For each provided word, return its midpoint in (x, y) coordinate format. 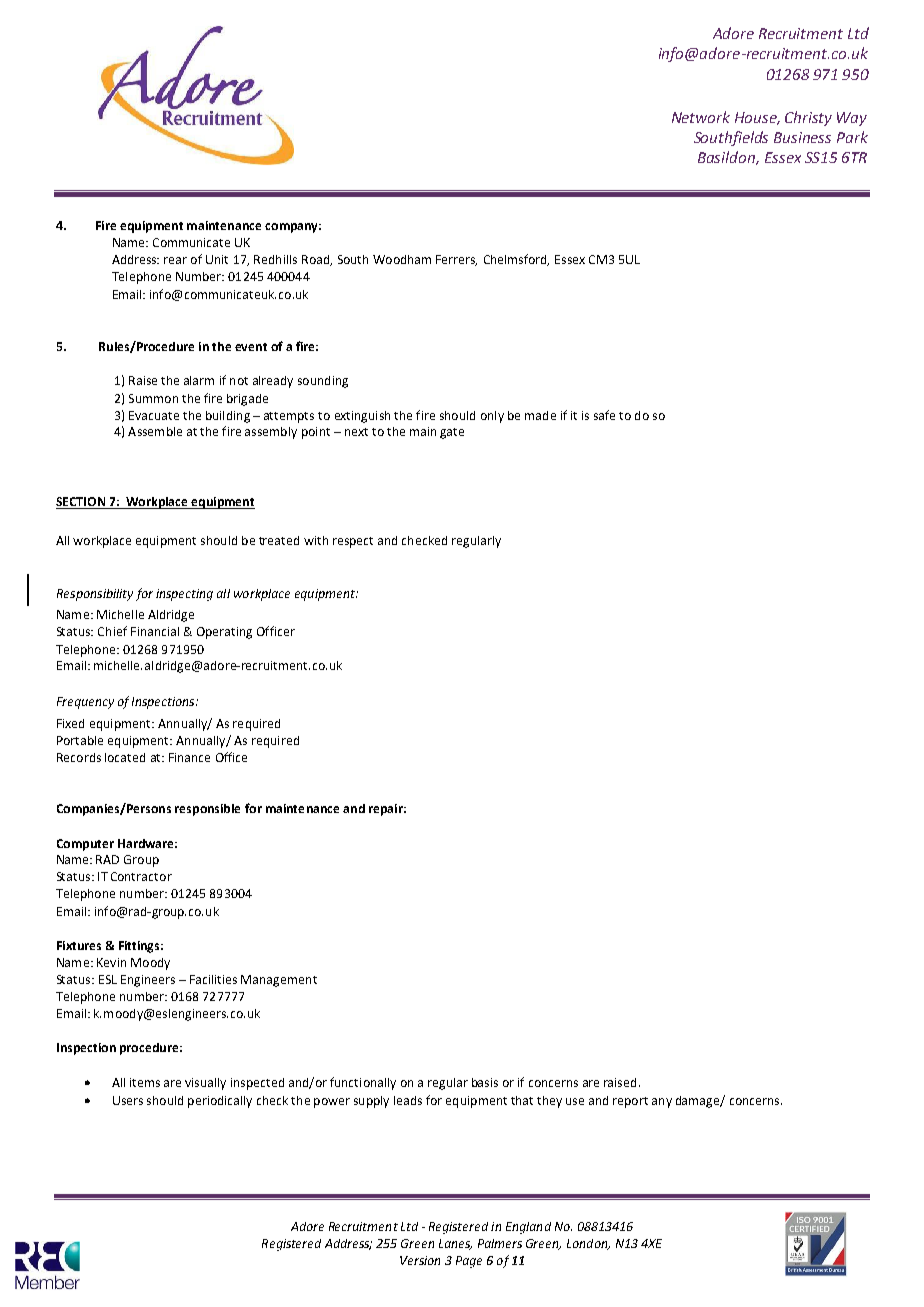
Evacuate (154, 415)
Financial (155, 631)
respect (353, 542)
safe (604, 415)
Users (128, 1100)
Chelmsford (516, 260)
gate (452, 433)
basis (485, 1082)
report (630, 1102)
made (540, 415)
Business (802, 137)
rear (175, 260)
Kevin (111, 962)
